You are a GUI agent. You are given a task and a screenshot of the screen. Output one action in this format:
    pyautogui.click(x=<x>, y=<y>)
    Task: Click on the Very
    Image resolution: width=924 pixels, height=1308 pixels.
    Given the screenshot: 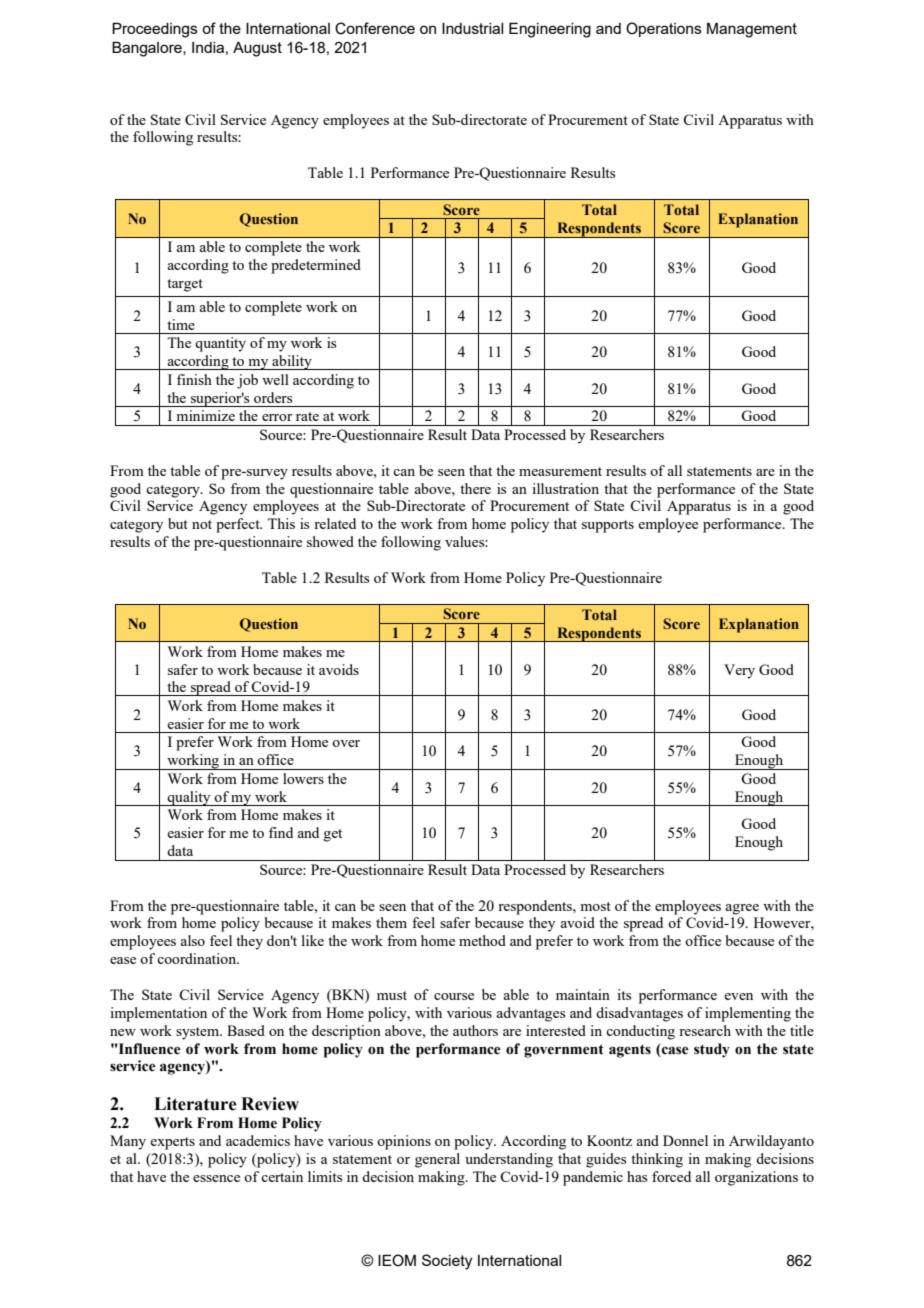 What is the action you would take?
    pyautogui.click(x=739, y=671)
